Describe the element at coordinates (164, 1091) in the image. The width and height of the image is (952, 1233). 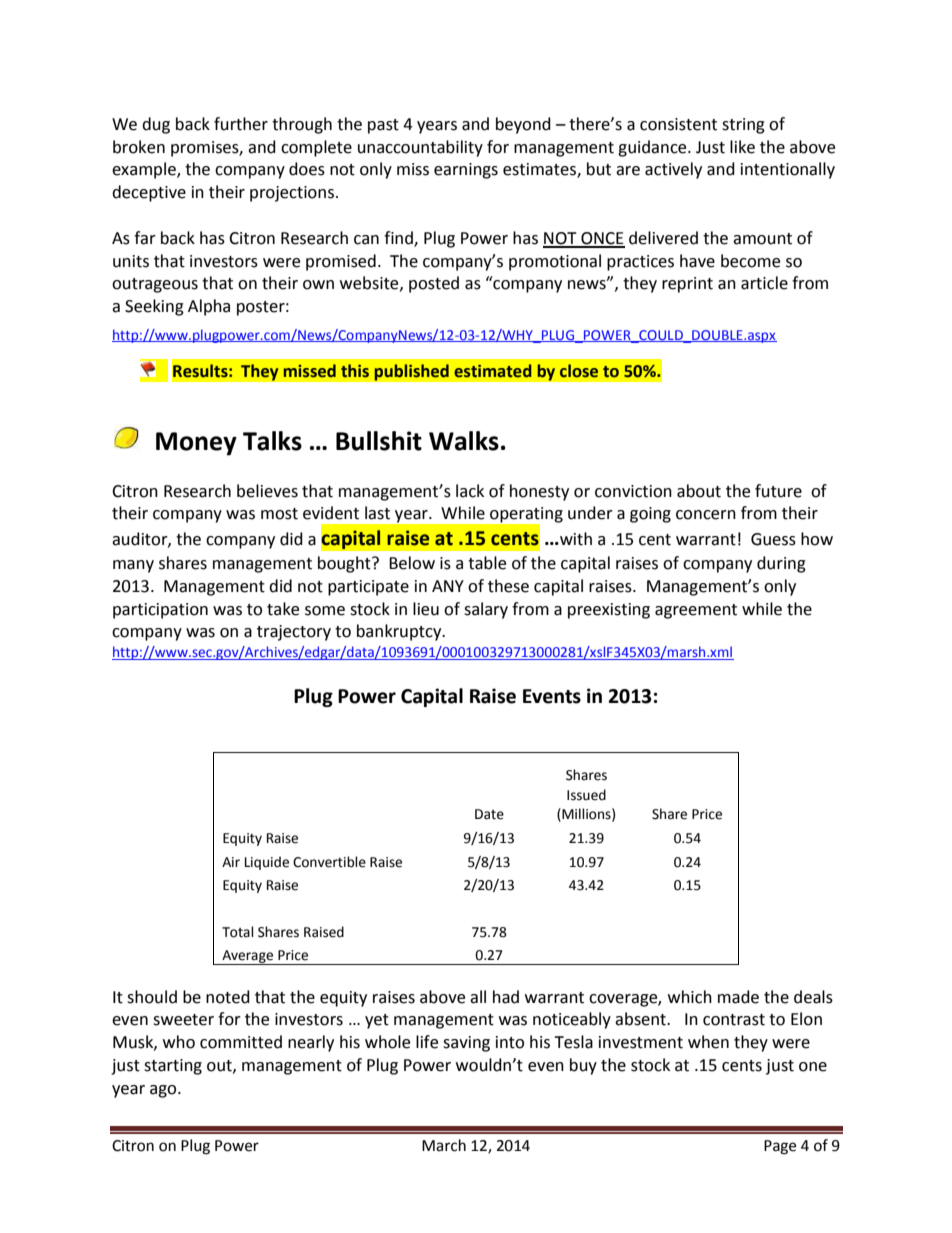
I see `ago` at that location.
